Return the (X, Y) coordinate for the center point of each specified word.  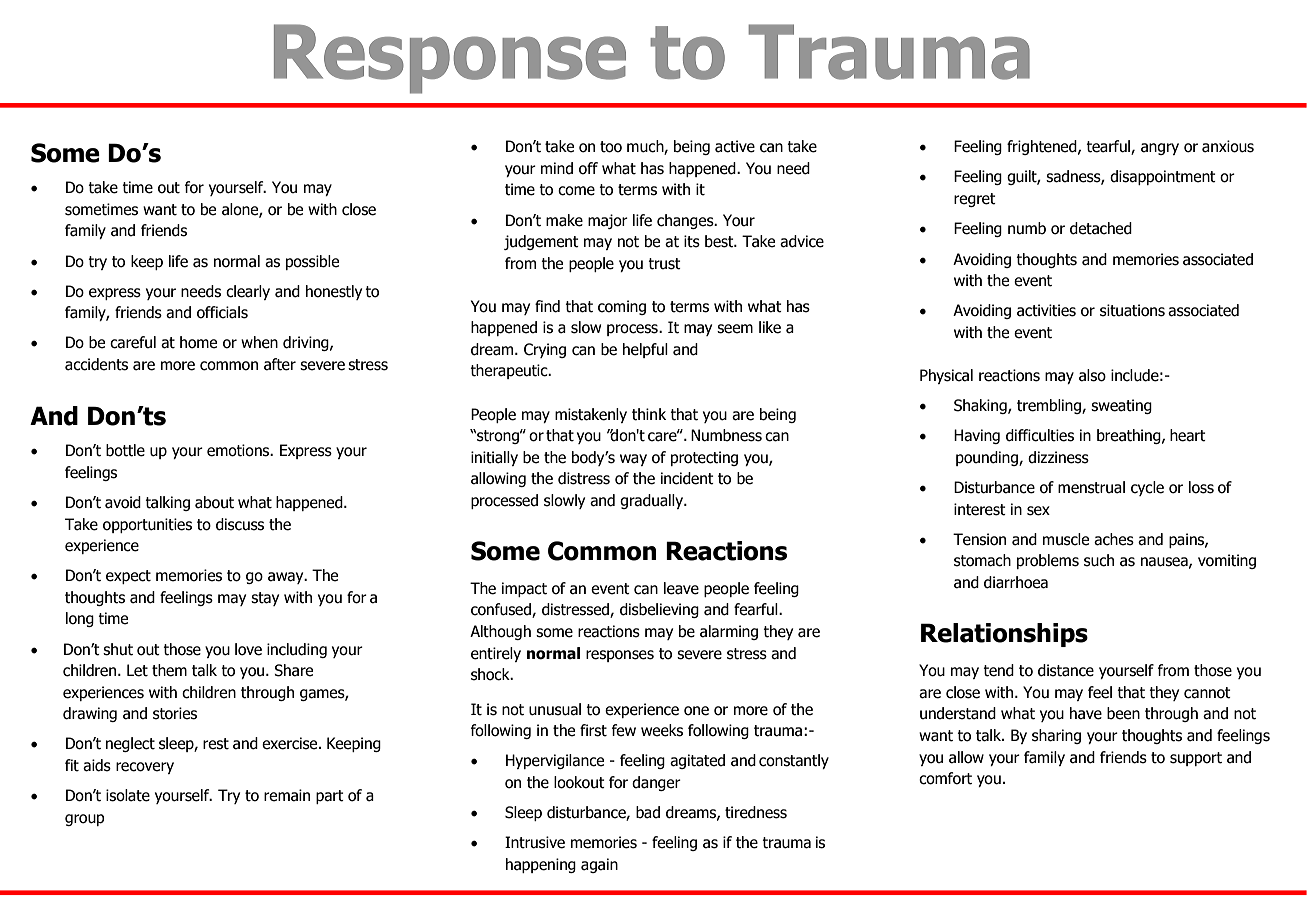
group (85, 820)
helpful (645, 350)
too (611, 147)
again (599, 865)
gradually (653, 501)
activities (1046, 310)
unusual (555, 709)
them (169, 670)
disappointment (1163, 177)
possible (312, 262)
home (198, 342)
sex (1038, 511)
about (214, 502)
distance (1066, 670)
